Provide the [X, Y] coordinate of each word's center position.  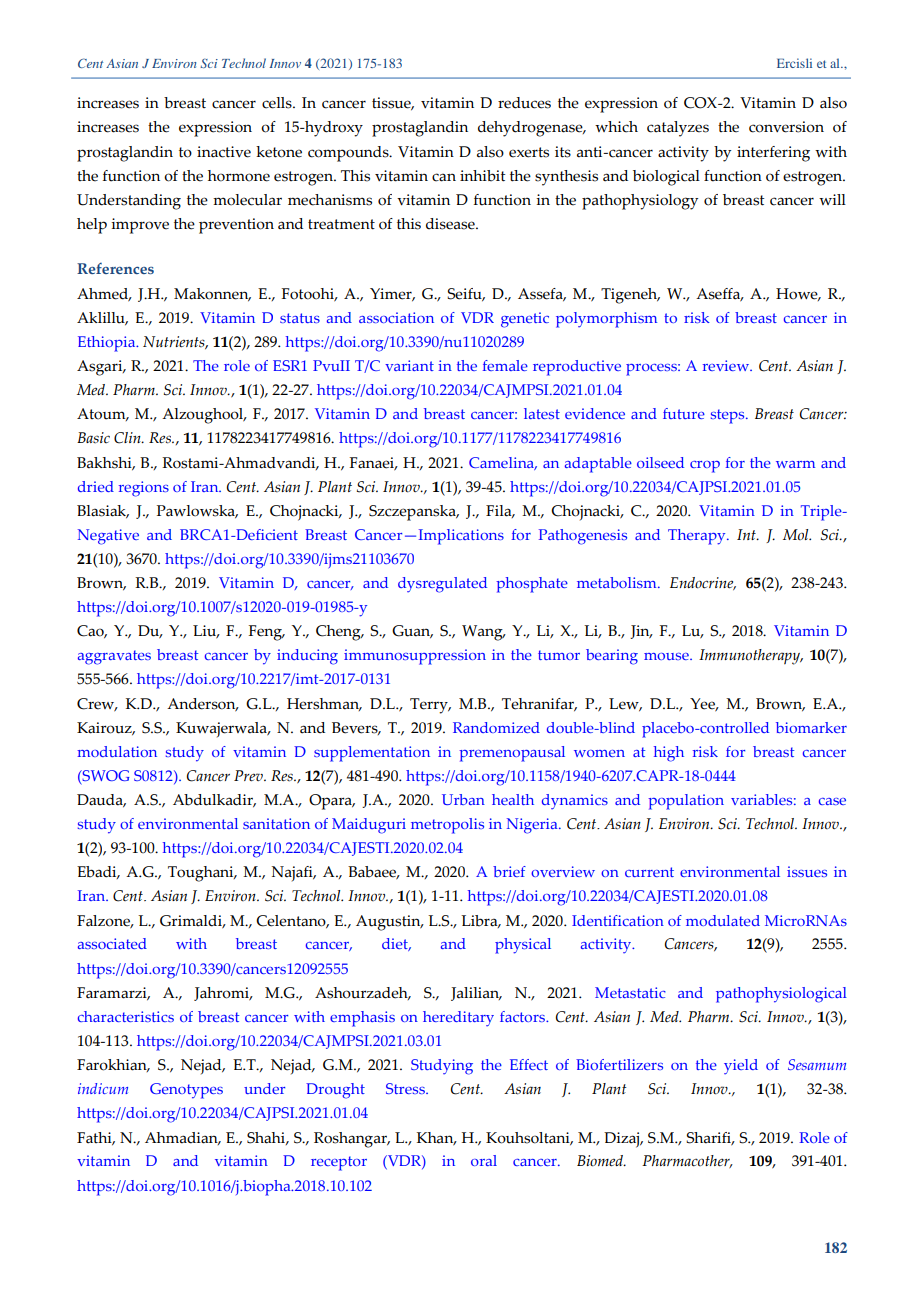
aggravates [114, 657]
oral [484, 1160]
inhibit [483, 176]
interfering [773, 154]
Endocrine [703, 583]
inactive [224, 152]
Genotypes [186, 1091]
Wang [483, 633]
